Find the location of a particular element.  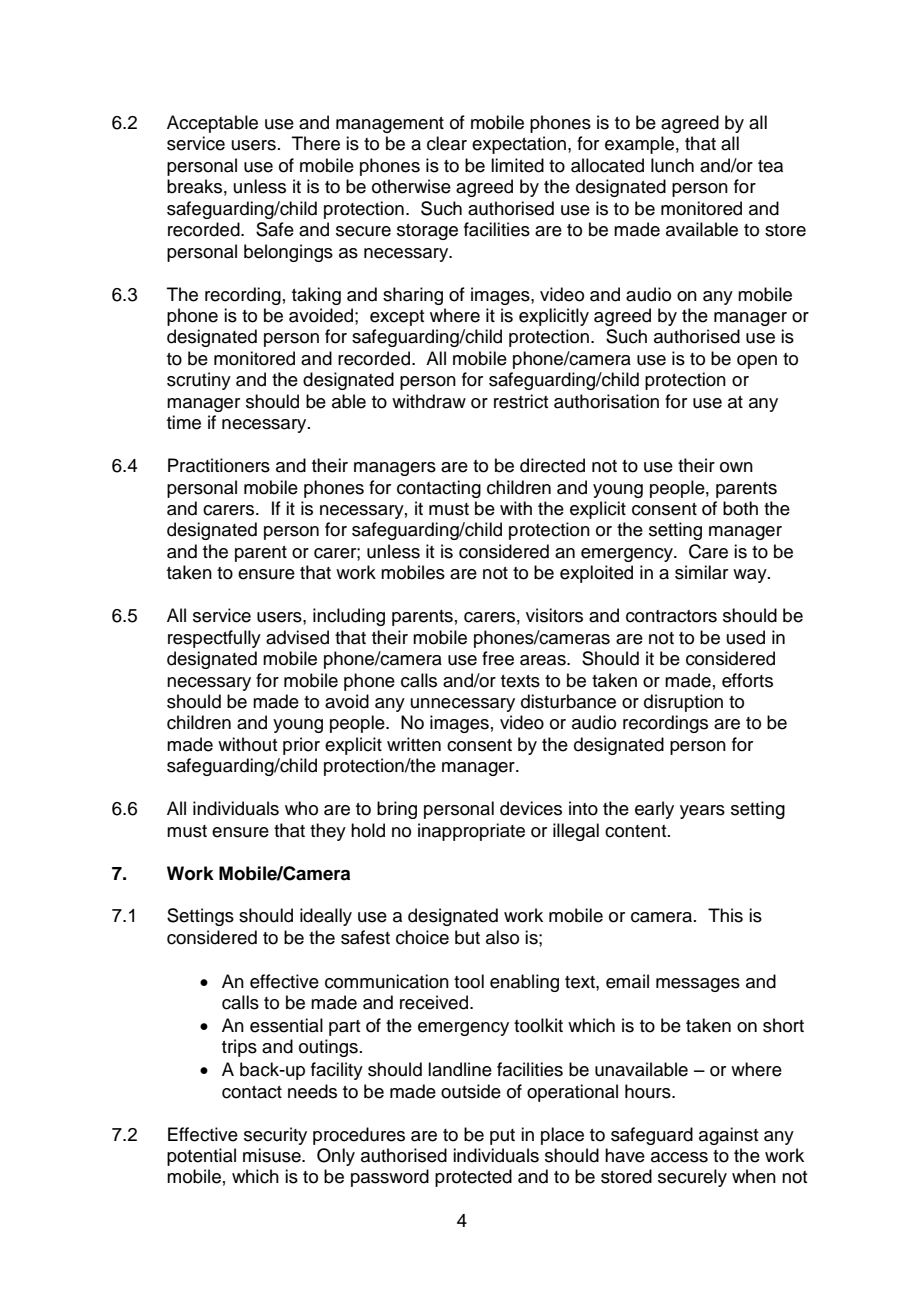

There is located at coordinates (316, 143).
